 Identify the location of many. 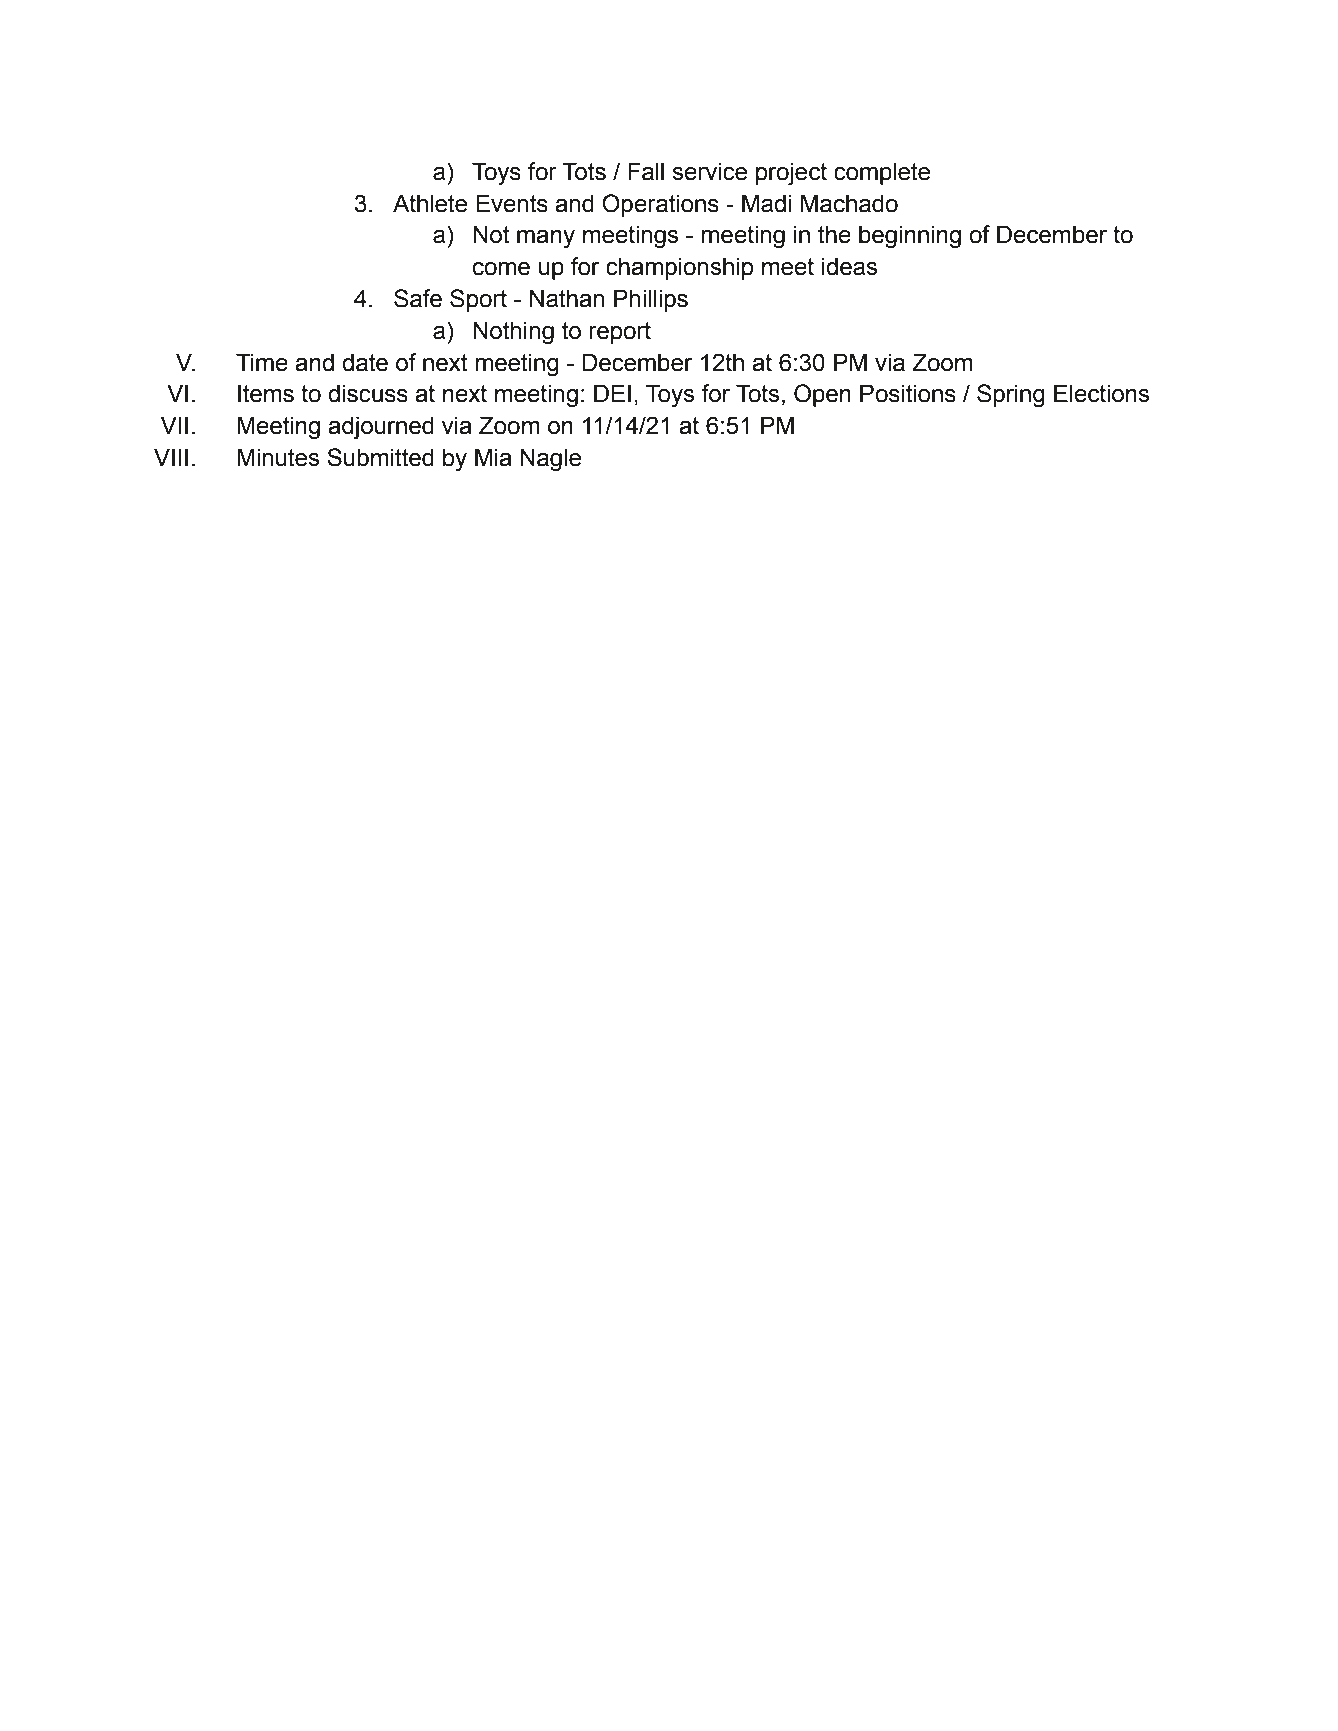
(546, 239).
